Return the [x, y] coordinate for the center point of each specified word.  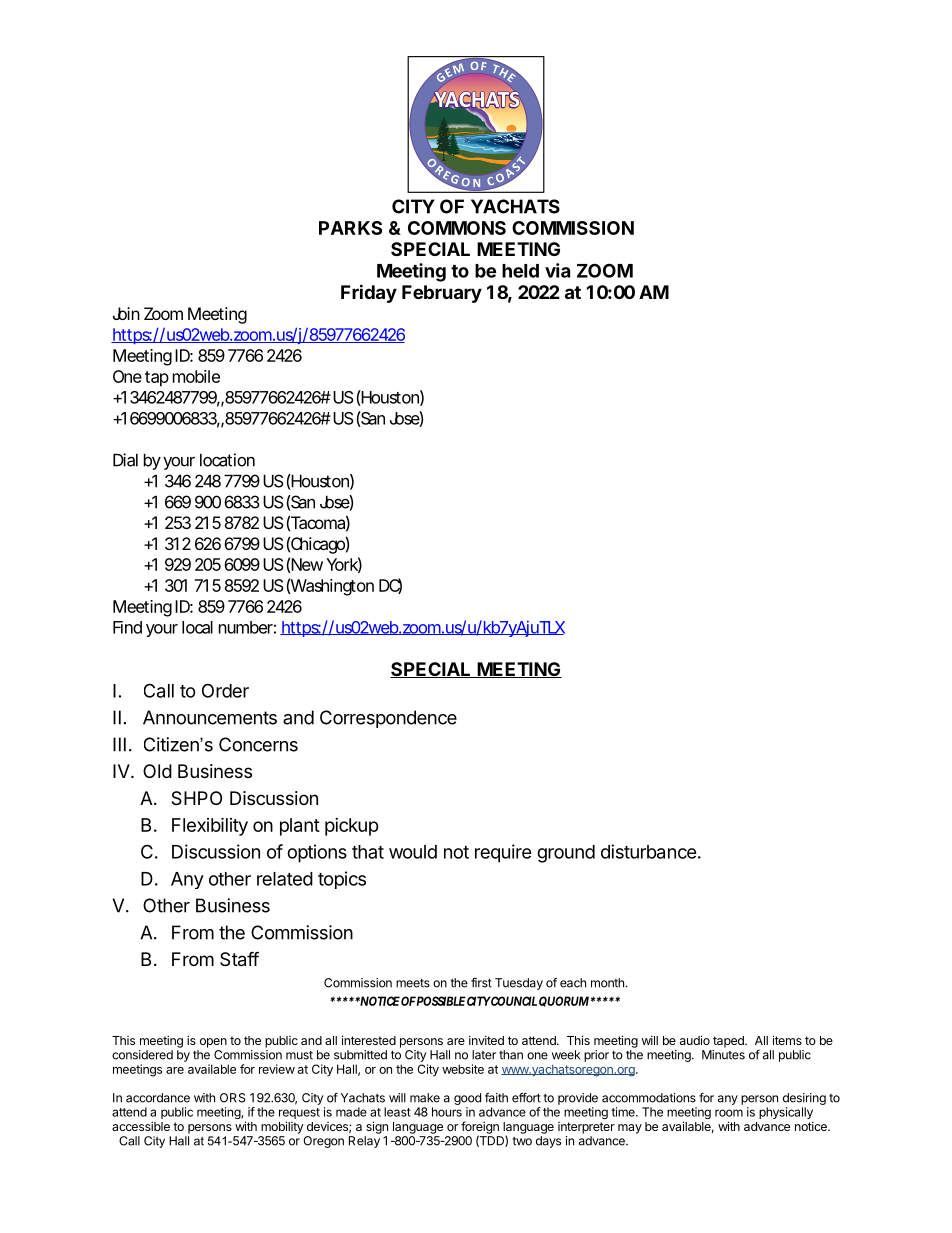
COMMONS [457, 228]
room [729, 1113]
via [557, 270]
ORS [233, 1098]
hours [447, 1112]
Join [126, 313]
